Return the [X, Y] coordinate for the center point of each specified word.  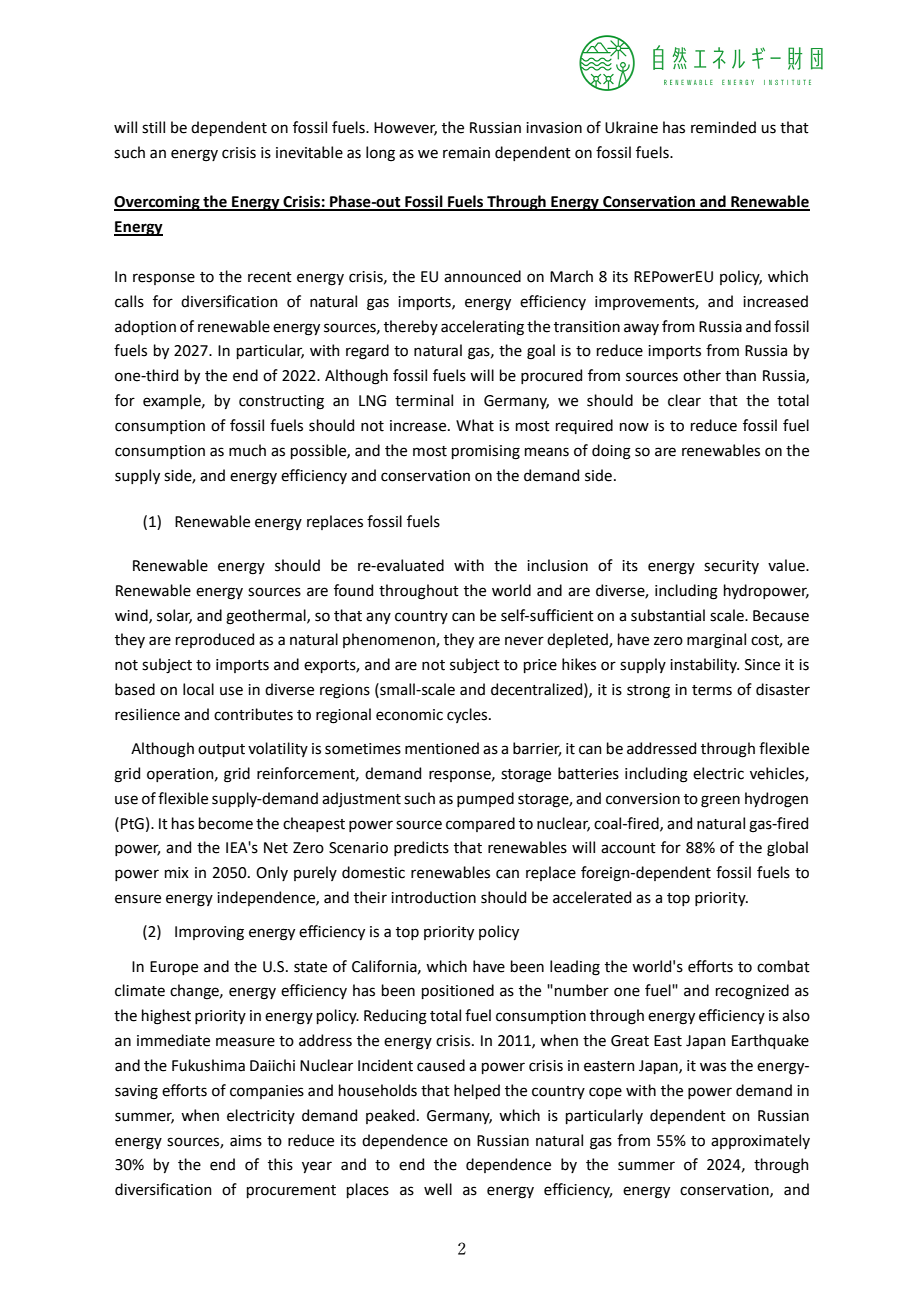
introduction [433, 897]
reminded [723, 127]
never [524, 641]
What [475, 425]
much [247, 450]
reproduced [215, 640]
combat [783, 966]
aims [246, 1141]
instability [704, 665]
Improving [209, 933]
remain [466, 153]
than [740, 375]
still [153, 127]
